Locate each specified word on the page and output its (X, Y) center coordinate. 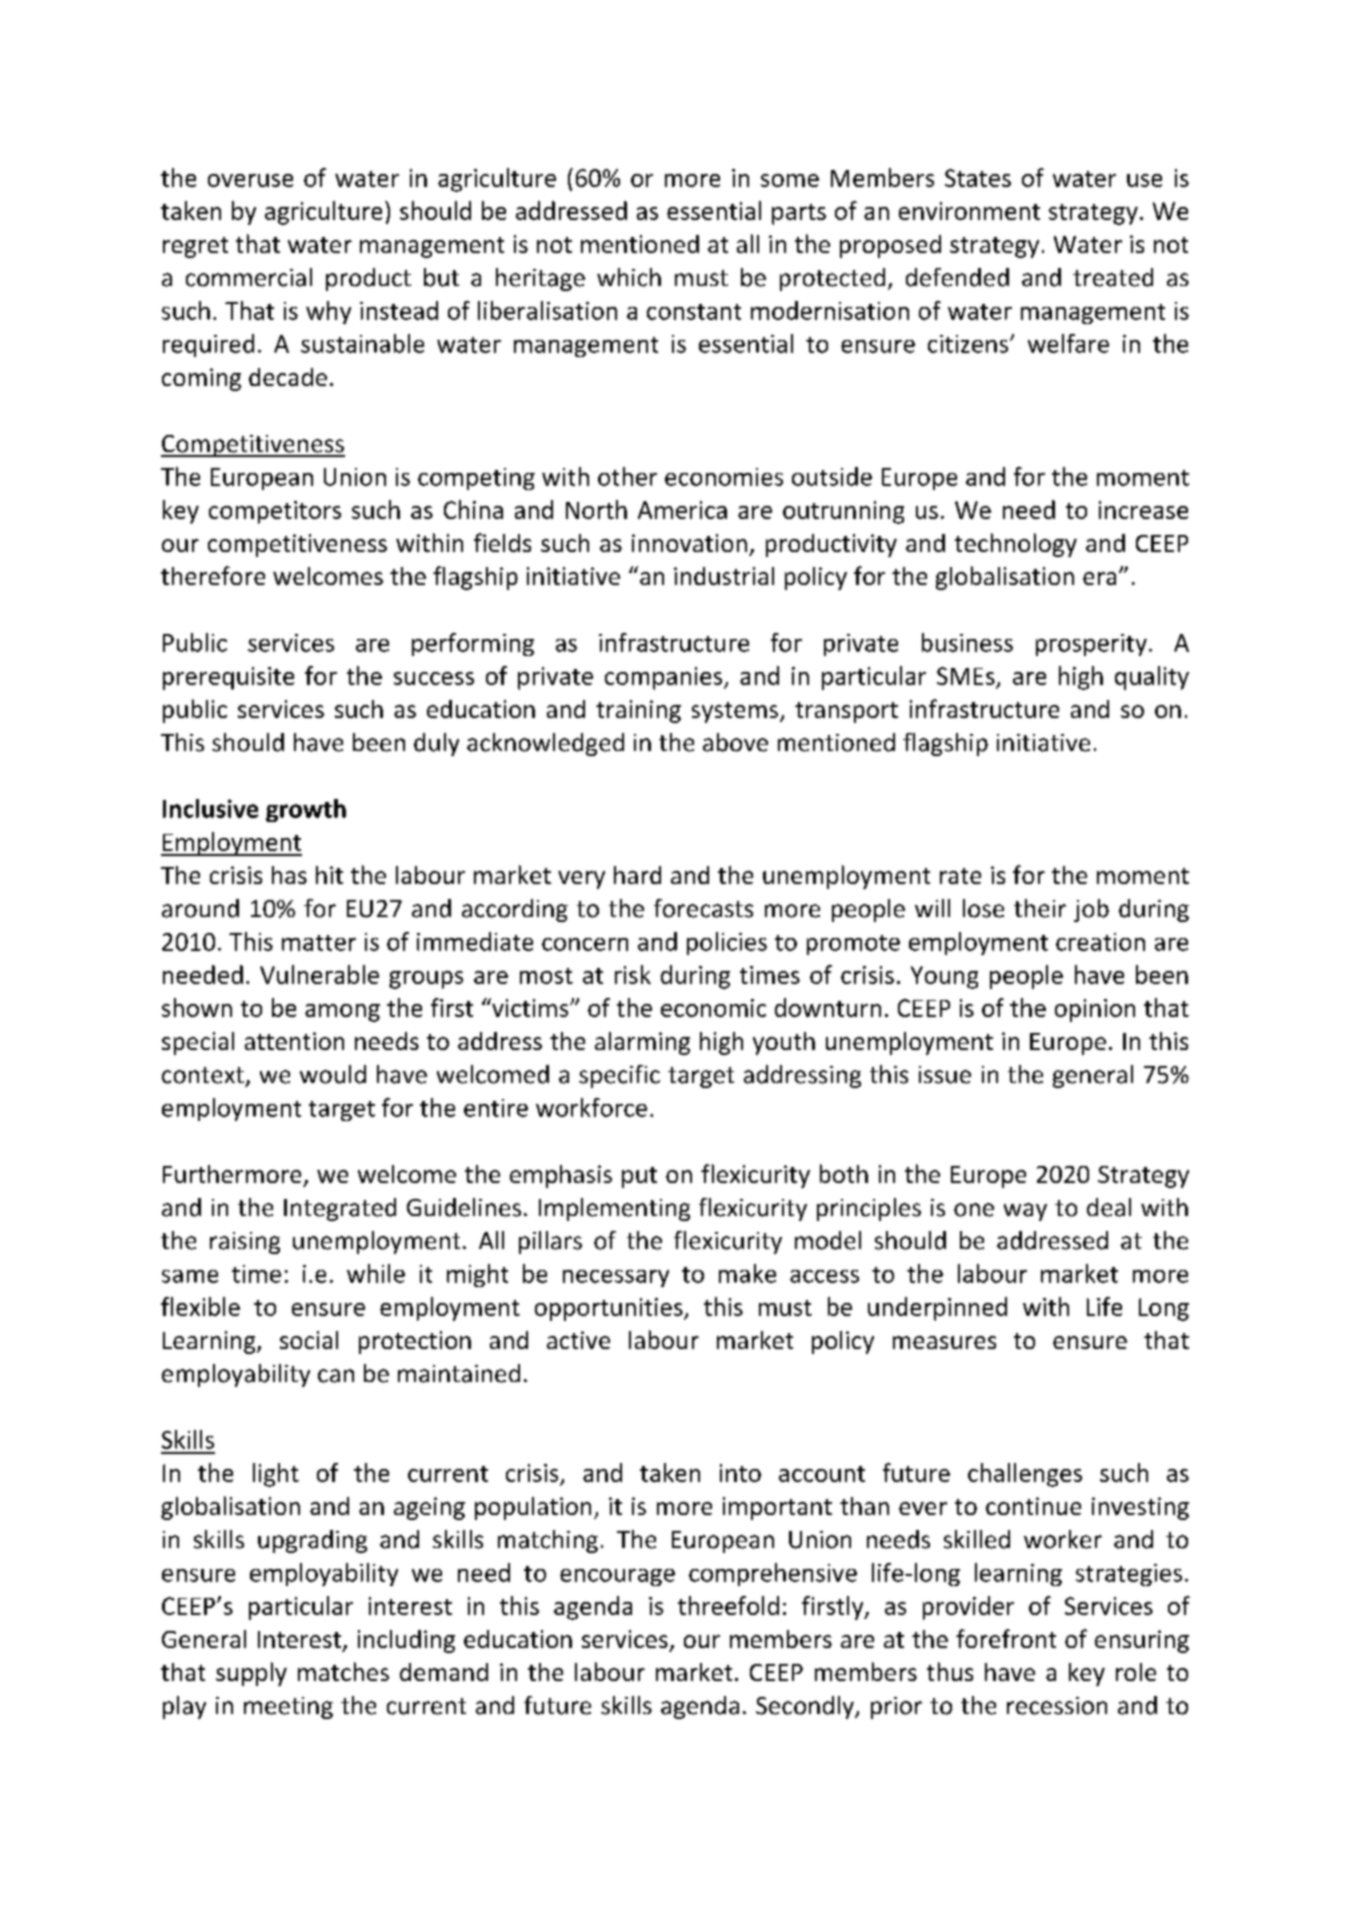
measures (944, 1342)
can (336, 1376)
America (682, 510)
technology (1016, 545)
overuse (250, 180)
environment (969, 211)
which (629, 277)
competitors (275, 512)
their (1040, 908)
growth (306, 810)
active (578, 1340)
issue (945, 1075)
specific (619, 1076)
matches (343, 1671)
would (333, 1074)
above (735, 742)
